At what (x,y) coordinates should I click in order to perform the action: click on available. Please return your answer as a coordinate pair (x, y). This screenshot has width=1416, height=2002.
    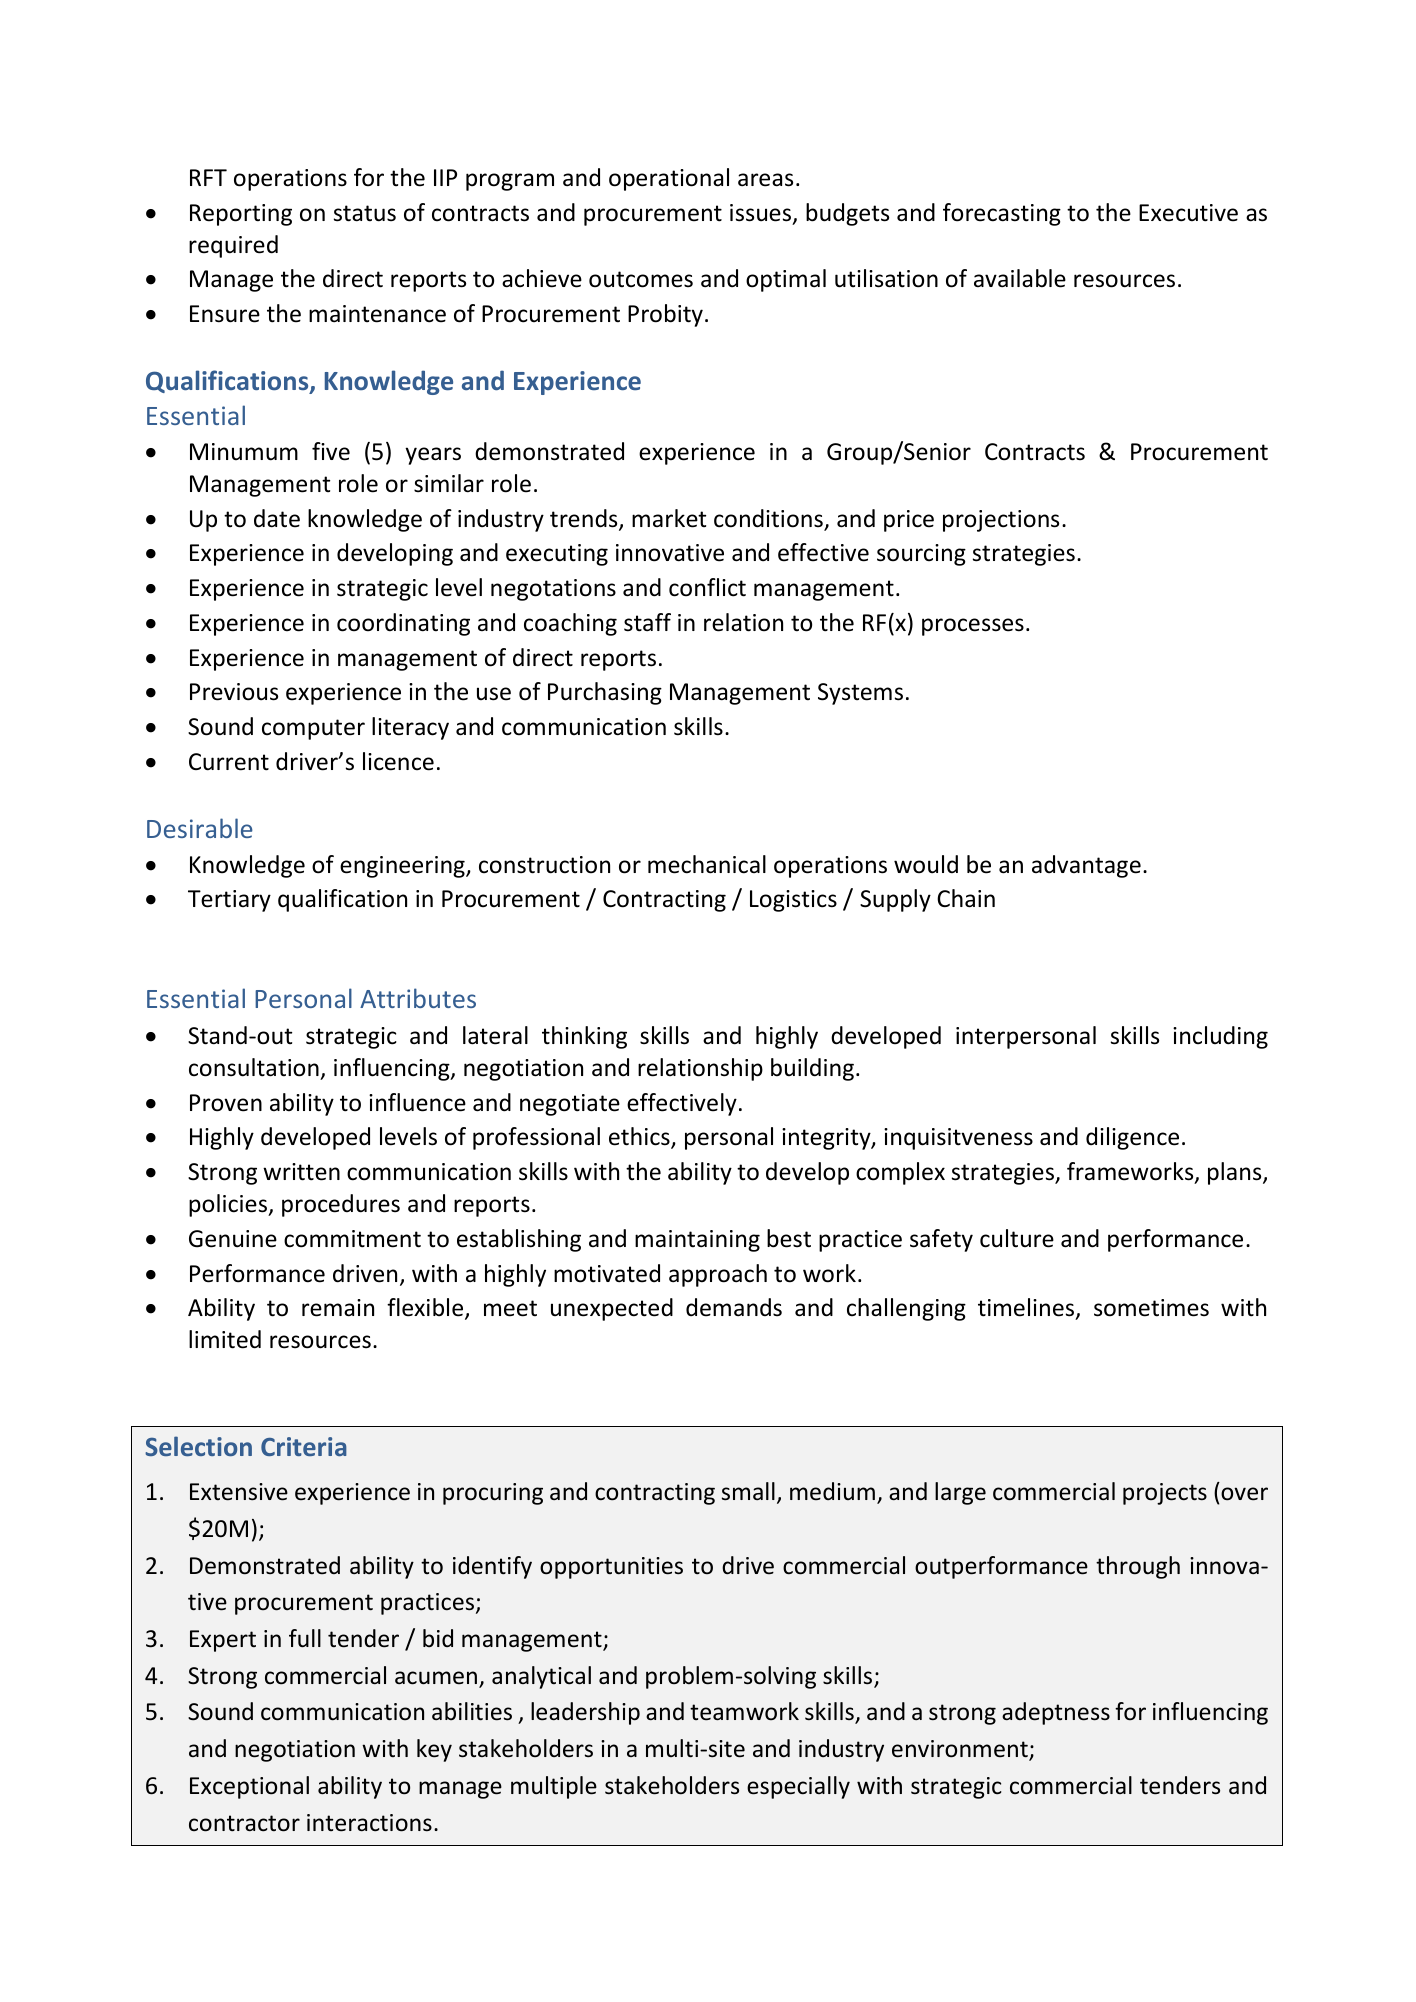
    Looking at the image, I should click on (1020, 278).
